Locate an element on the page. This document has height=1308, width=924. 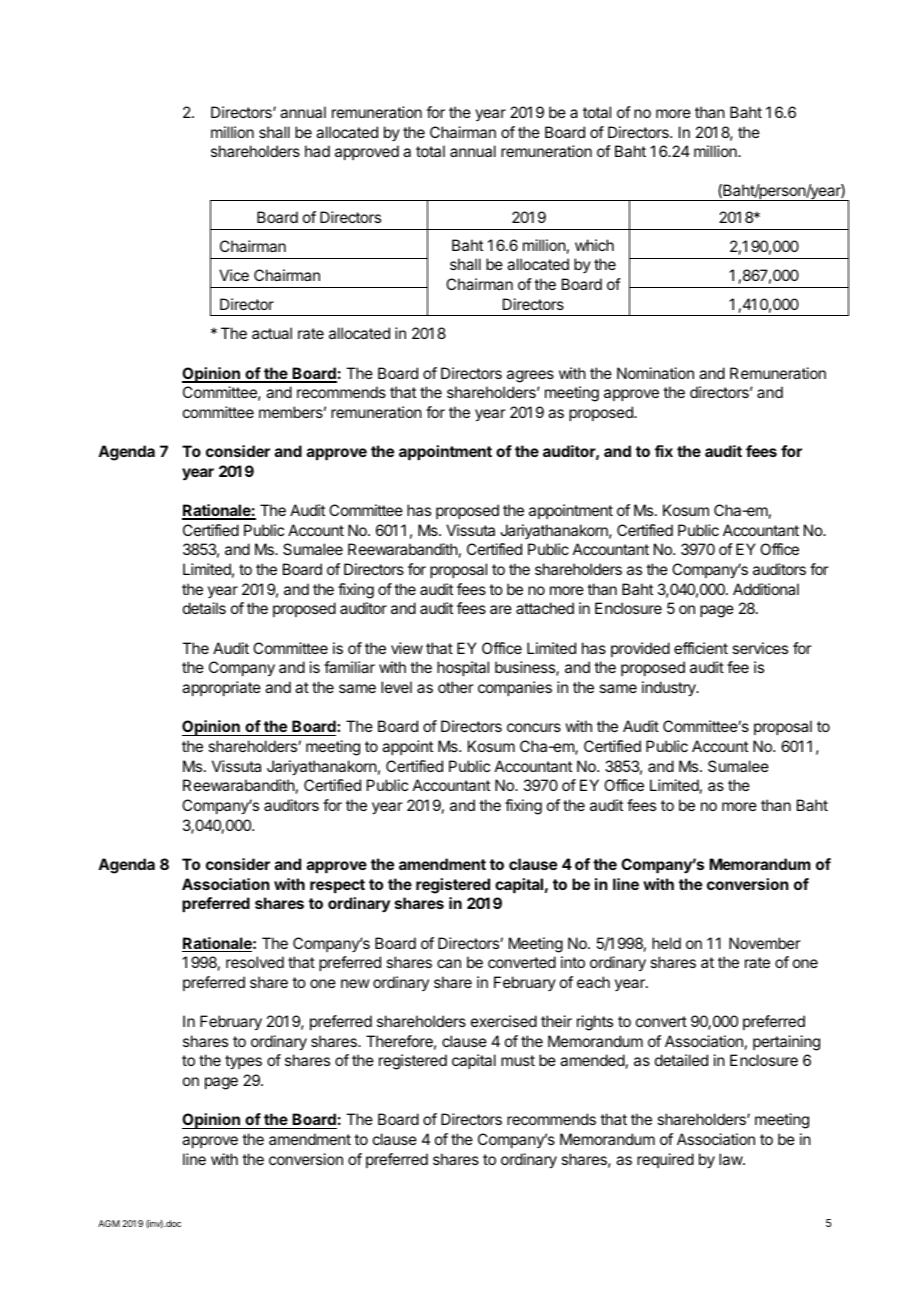
AGM is located at coordinates (109, 1223).
